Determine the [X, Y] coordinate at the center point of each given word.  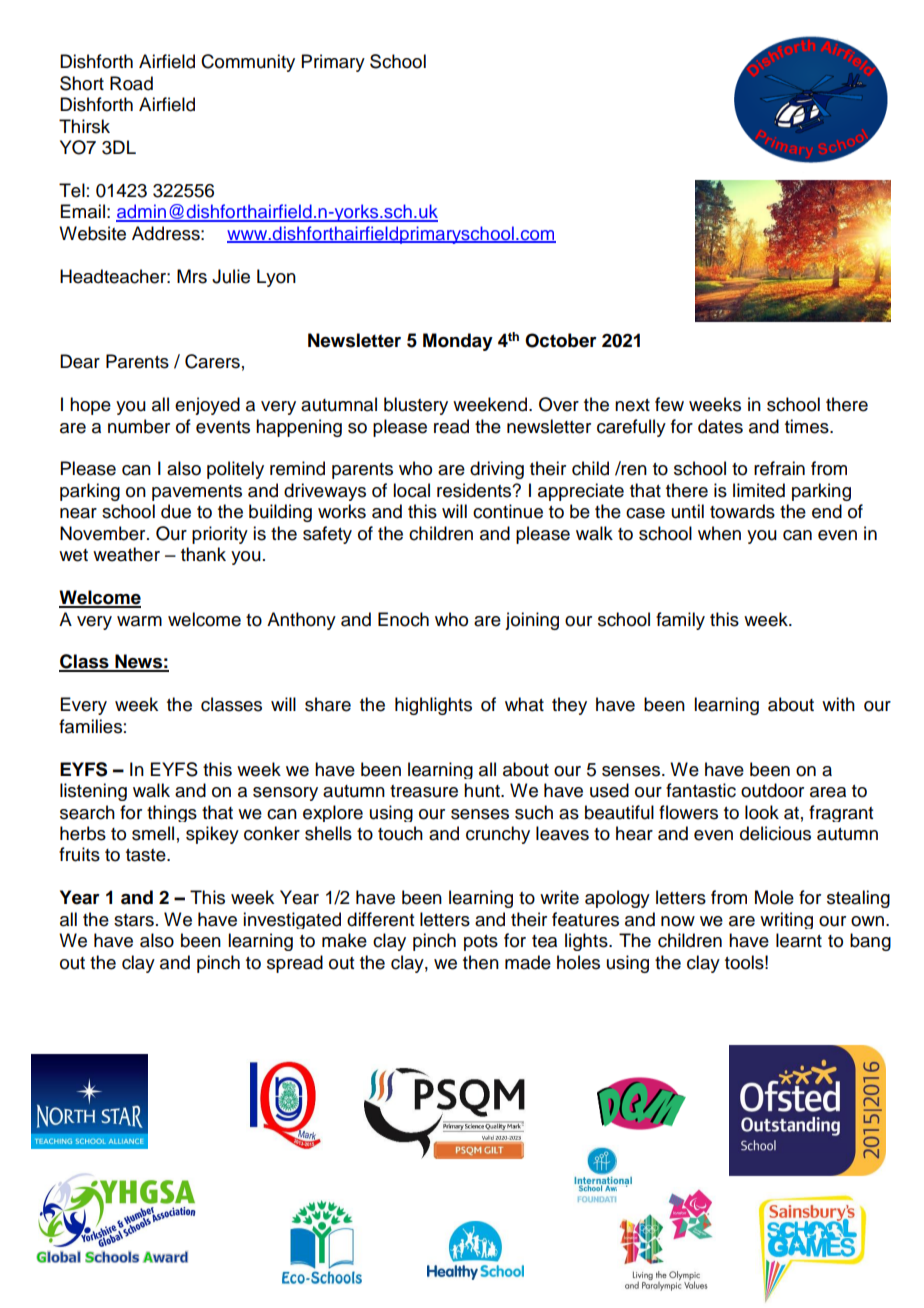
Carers [212, 361]
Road [131, 83]
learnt [799, 940]
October [561, 340]
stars [134, 920]
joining [532, 621]
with [838, 704]
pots [481, 943]
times [808, 426]
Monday [458, 342]
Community [248, 63]
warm [139, 621]
